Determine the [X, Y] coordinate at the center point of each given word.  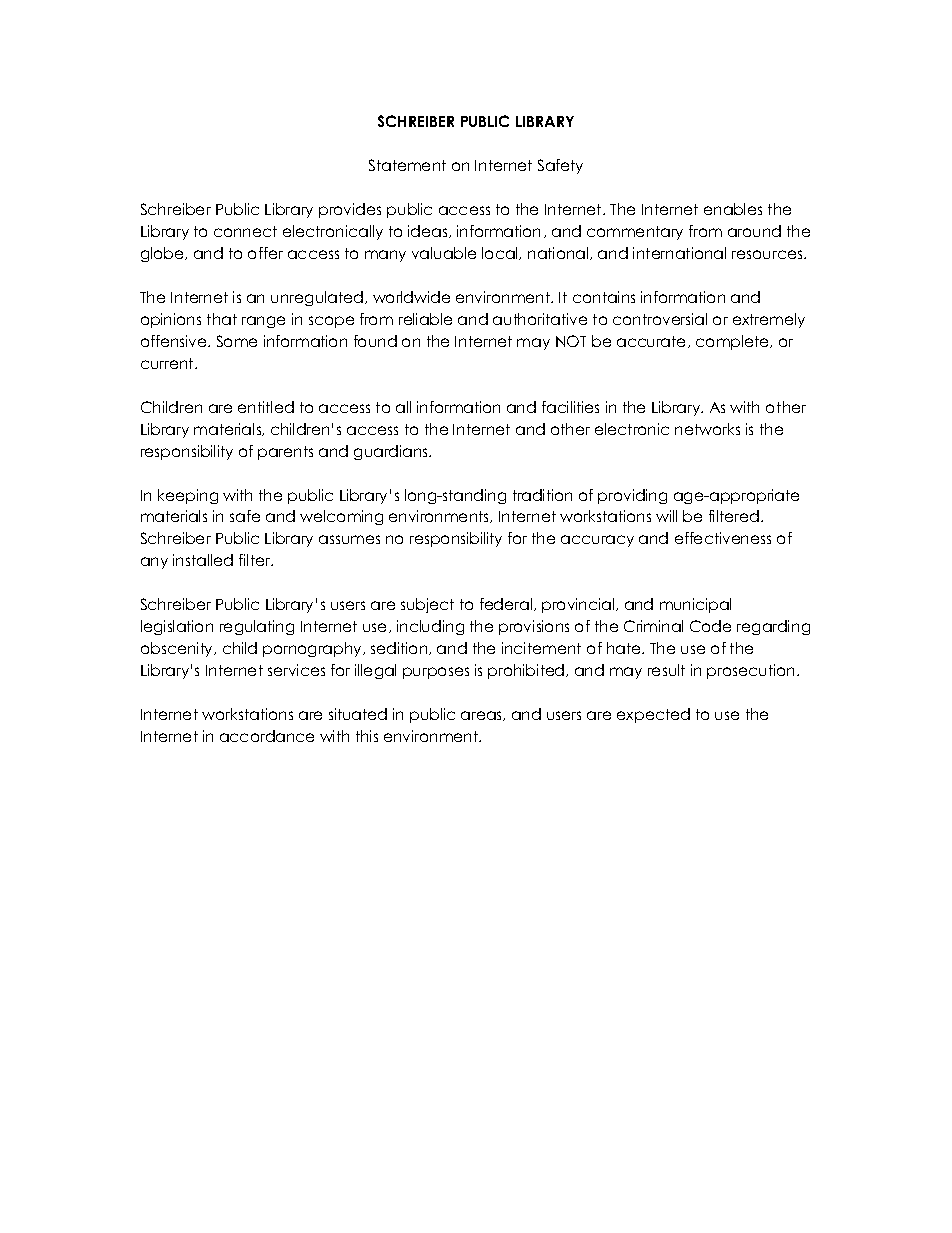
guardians [392, 452]
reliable [425, 319]
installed [203, 560]
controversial [660, 319]
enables [733, 209]
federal [507, 604]
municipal [695, 605]
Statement [407, 165]
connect [245, 231]
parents [285, 453]
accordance [267, 736]
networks [707, 429]
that [222, 319]
